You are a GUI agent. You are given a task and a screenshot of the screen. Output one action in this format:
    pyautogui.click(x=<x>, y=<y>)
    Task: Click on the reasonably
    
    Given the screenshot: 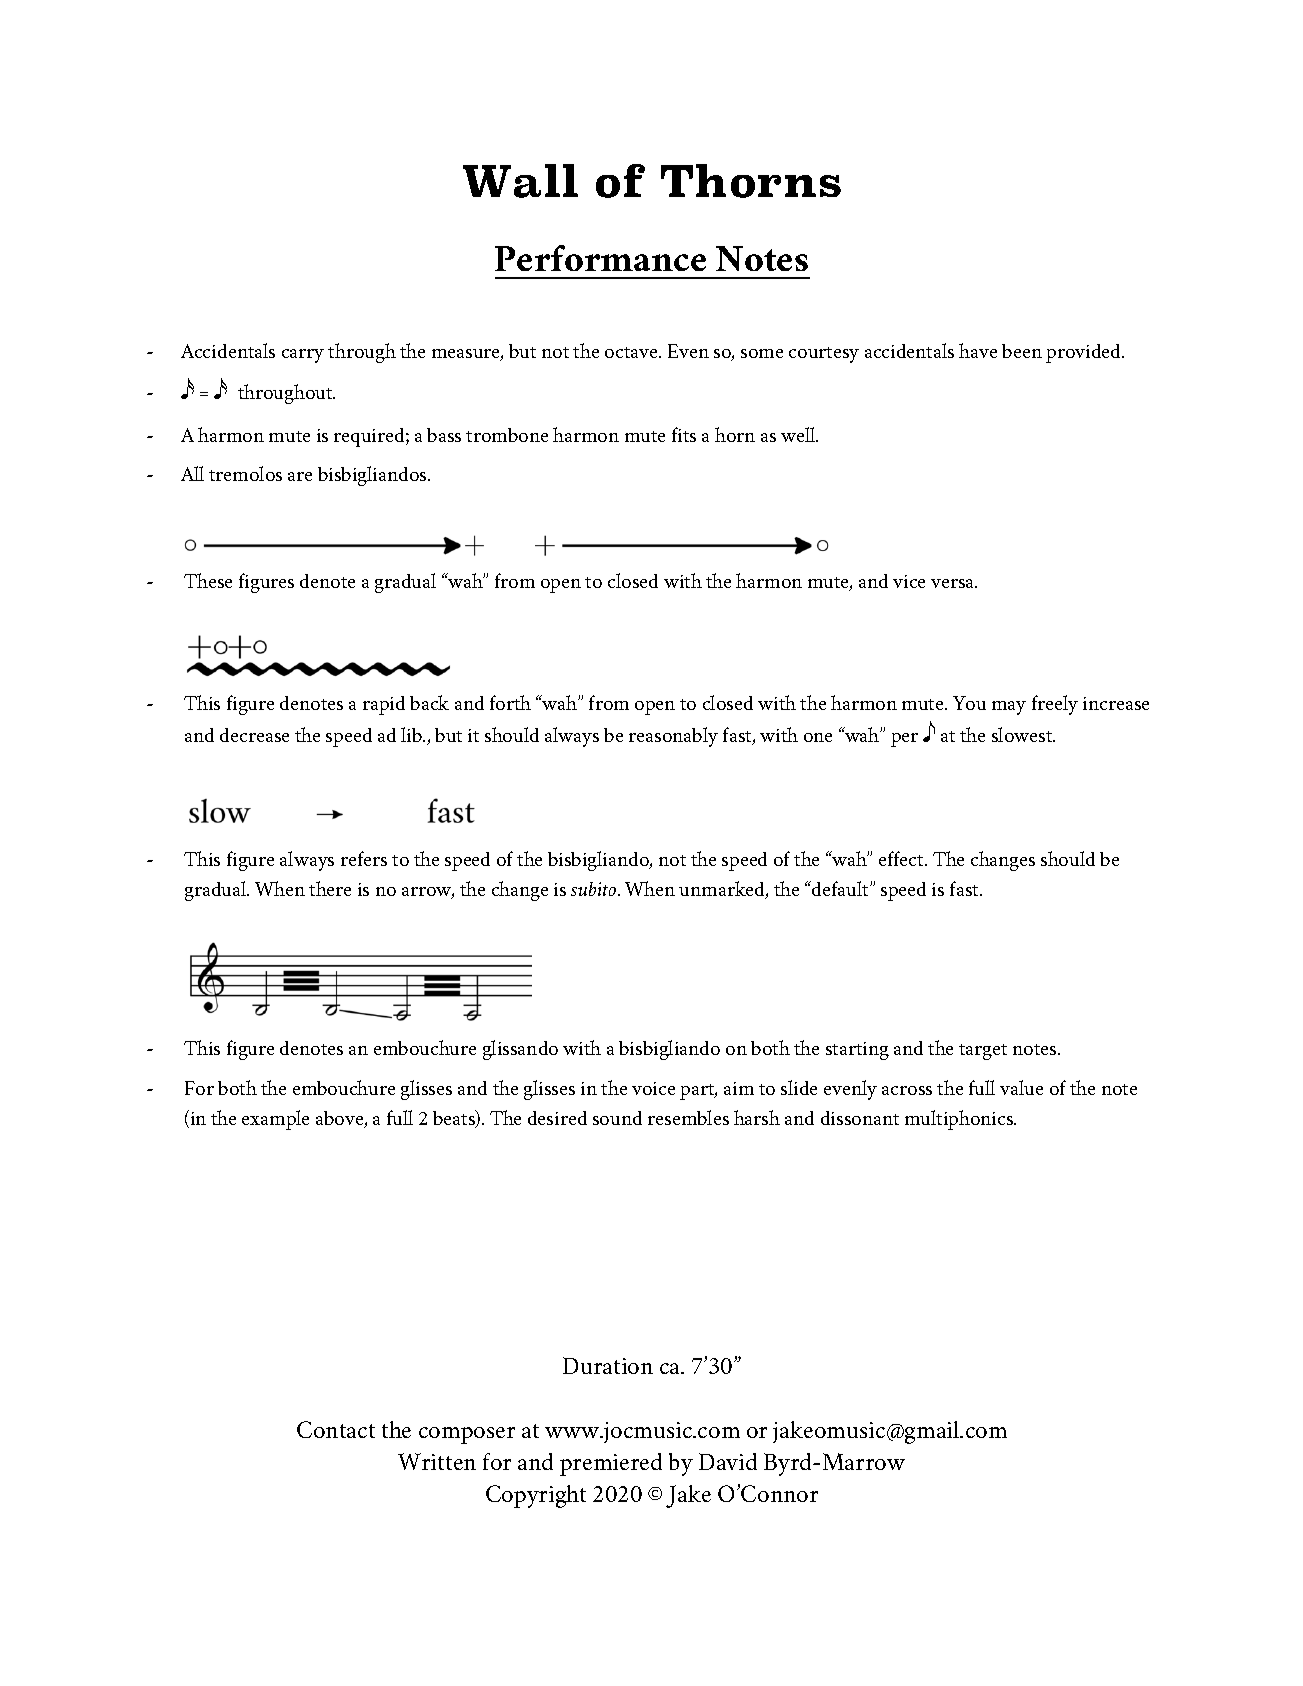 What is the action you would take?
    pyautogui.click(x=673, y=737)
